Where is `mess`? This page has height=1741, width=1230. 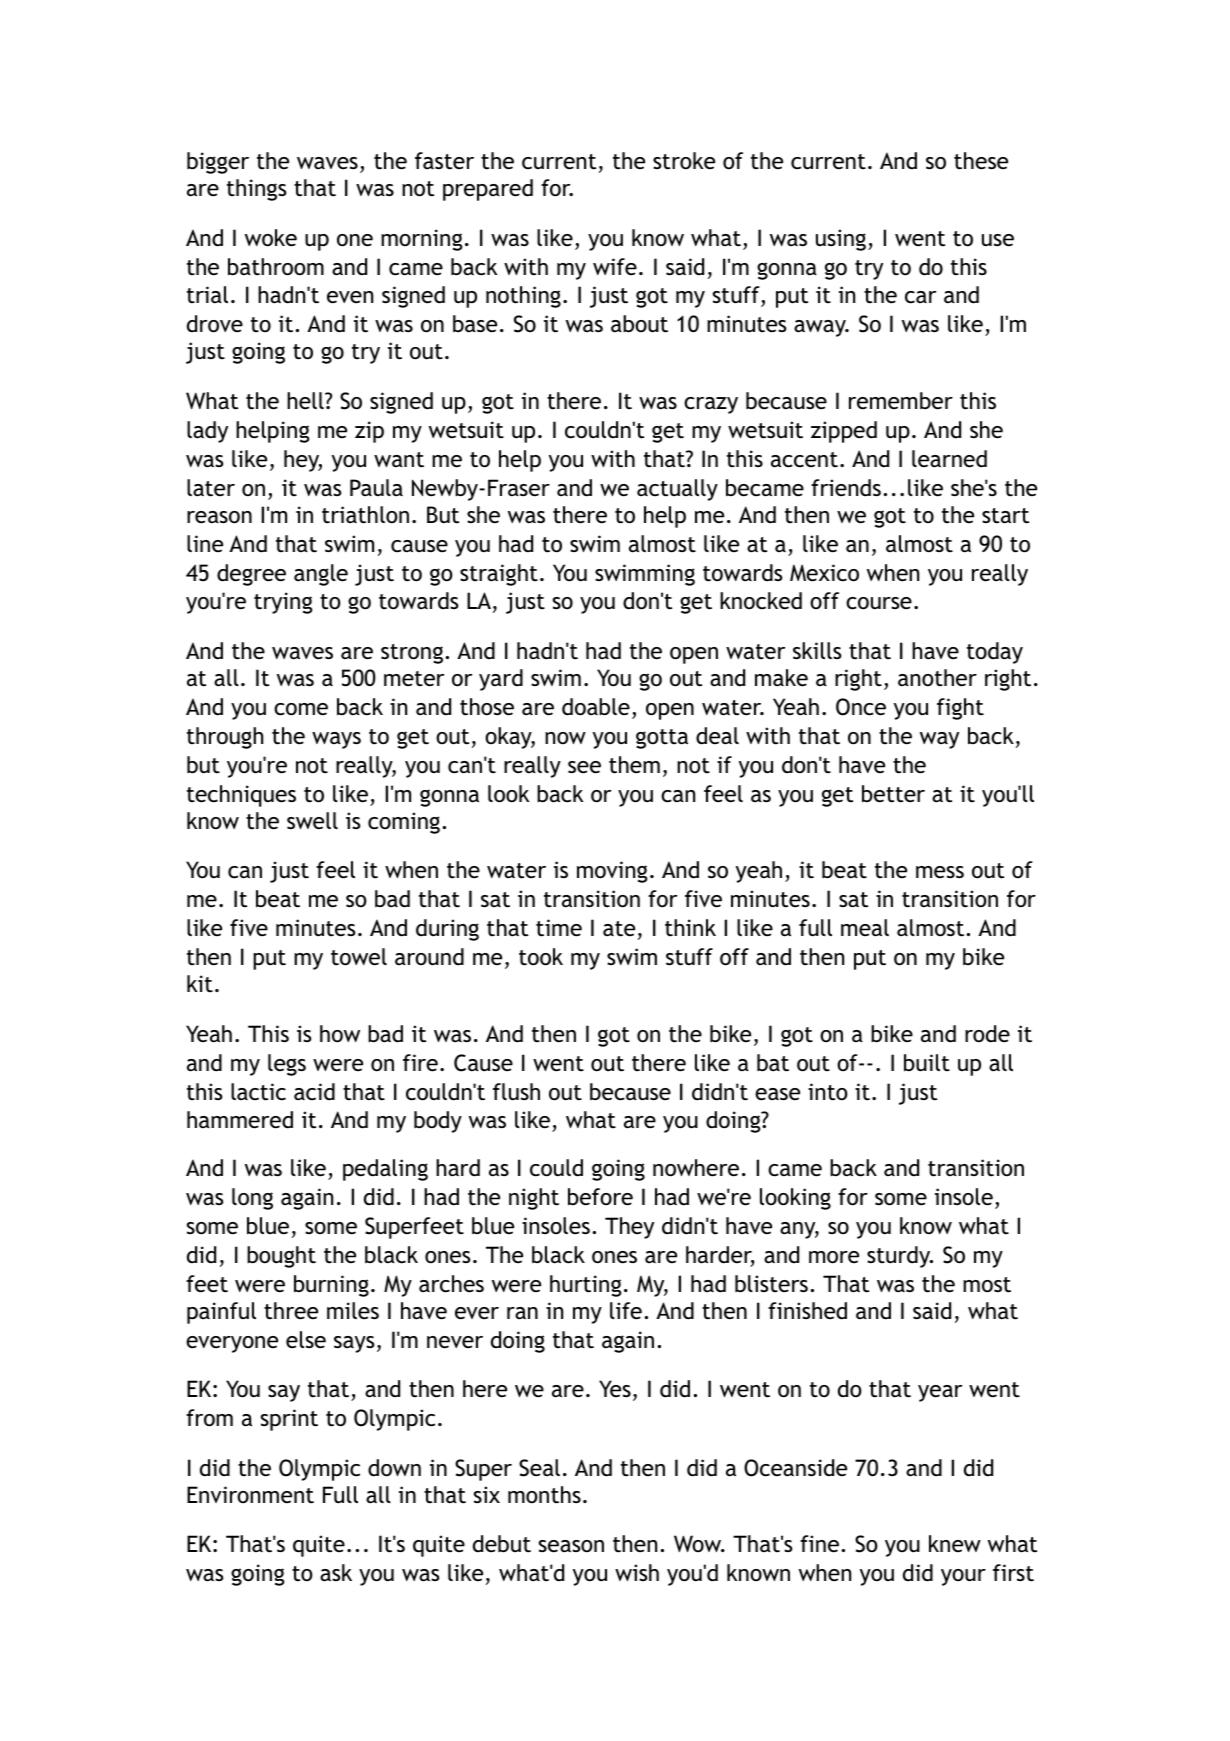
mess is located at coordinates (940, 872).
